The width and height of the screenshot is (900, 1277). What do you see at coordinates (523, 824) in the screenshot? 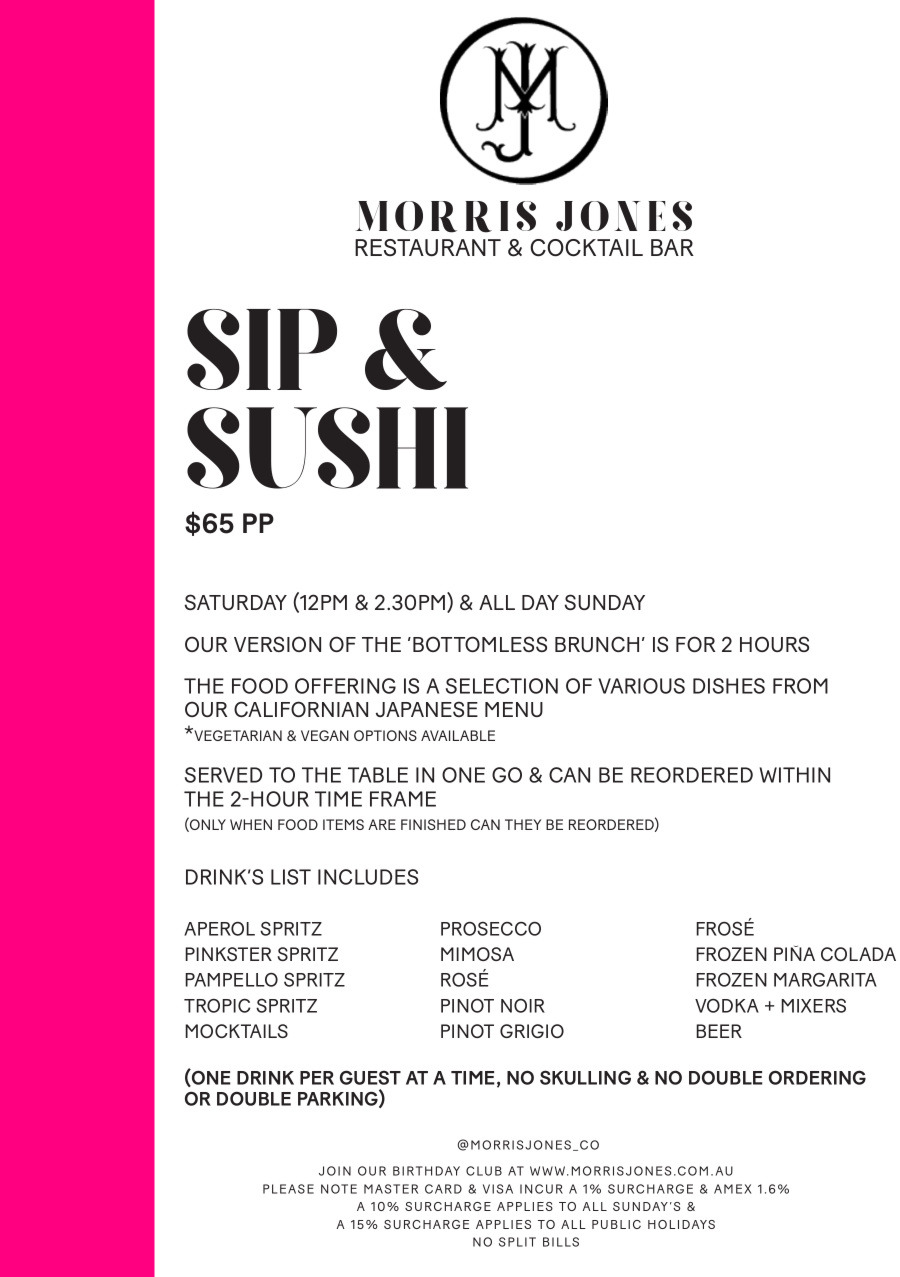
I see `THEY` at bounding box center [523, 824].
